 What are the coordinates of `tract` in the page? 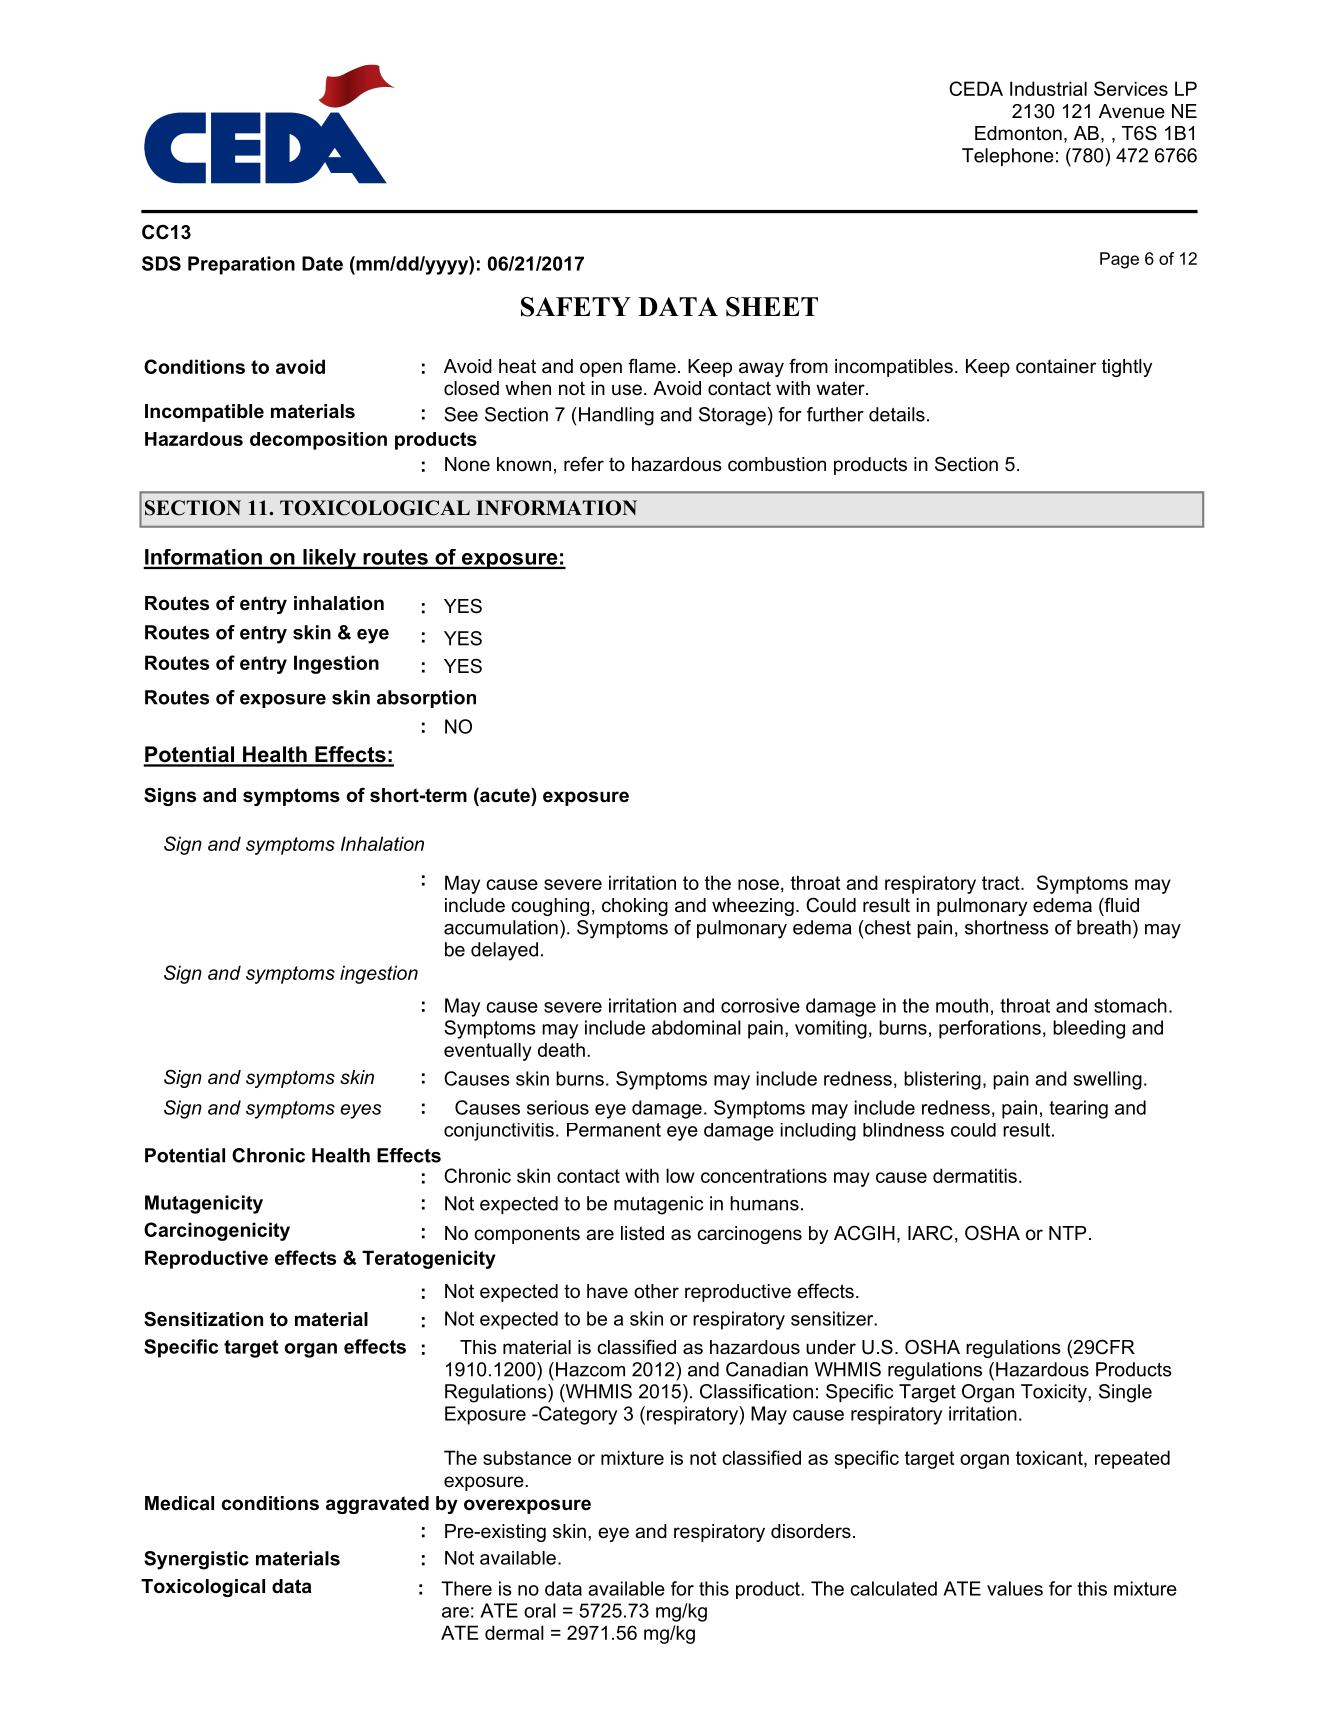 It's located at (1002, 883).
